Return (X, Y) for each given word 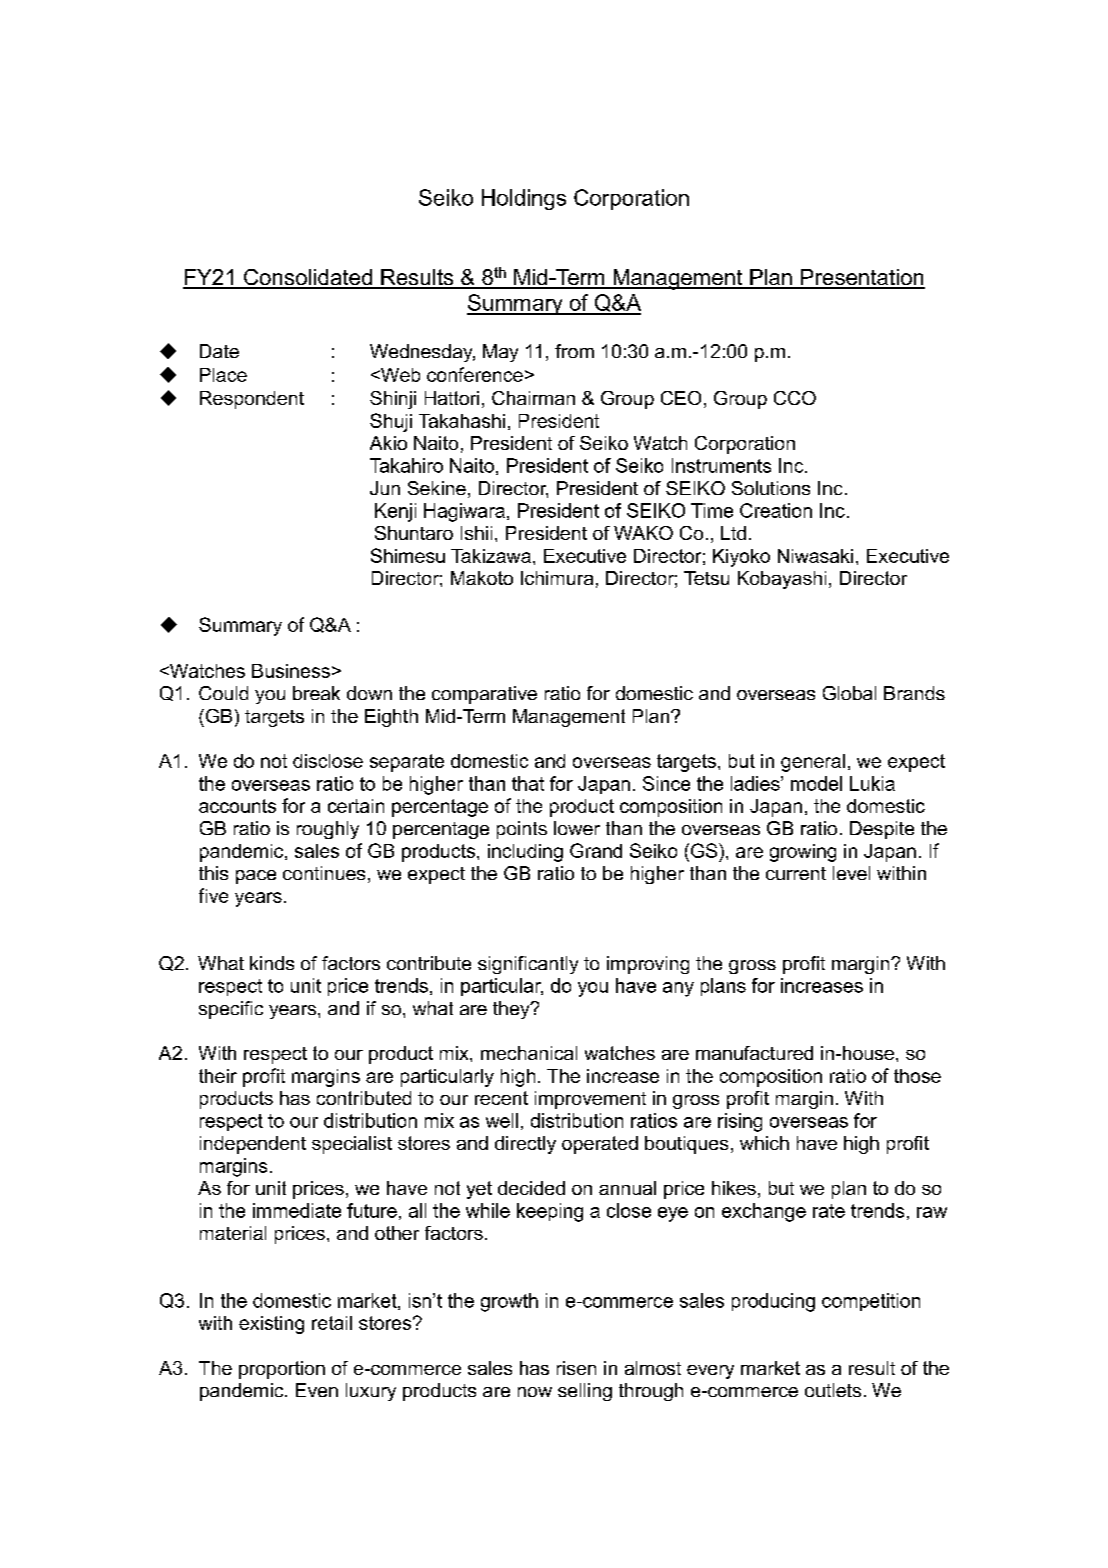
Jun (385, 488)
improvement (590, 1100)
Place (223, 375)
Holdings (524, 199)
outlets (833, 1390)
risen (576, 1368)
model (816, 783)
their (218, 1076)
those (917, 1076)
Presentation (862, 278)
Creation (776, 510)
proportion (282, 1370)
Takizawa (491, 556)
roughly (328, 830)
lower (577, 828)
